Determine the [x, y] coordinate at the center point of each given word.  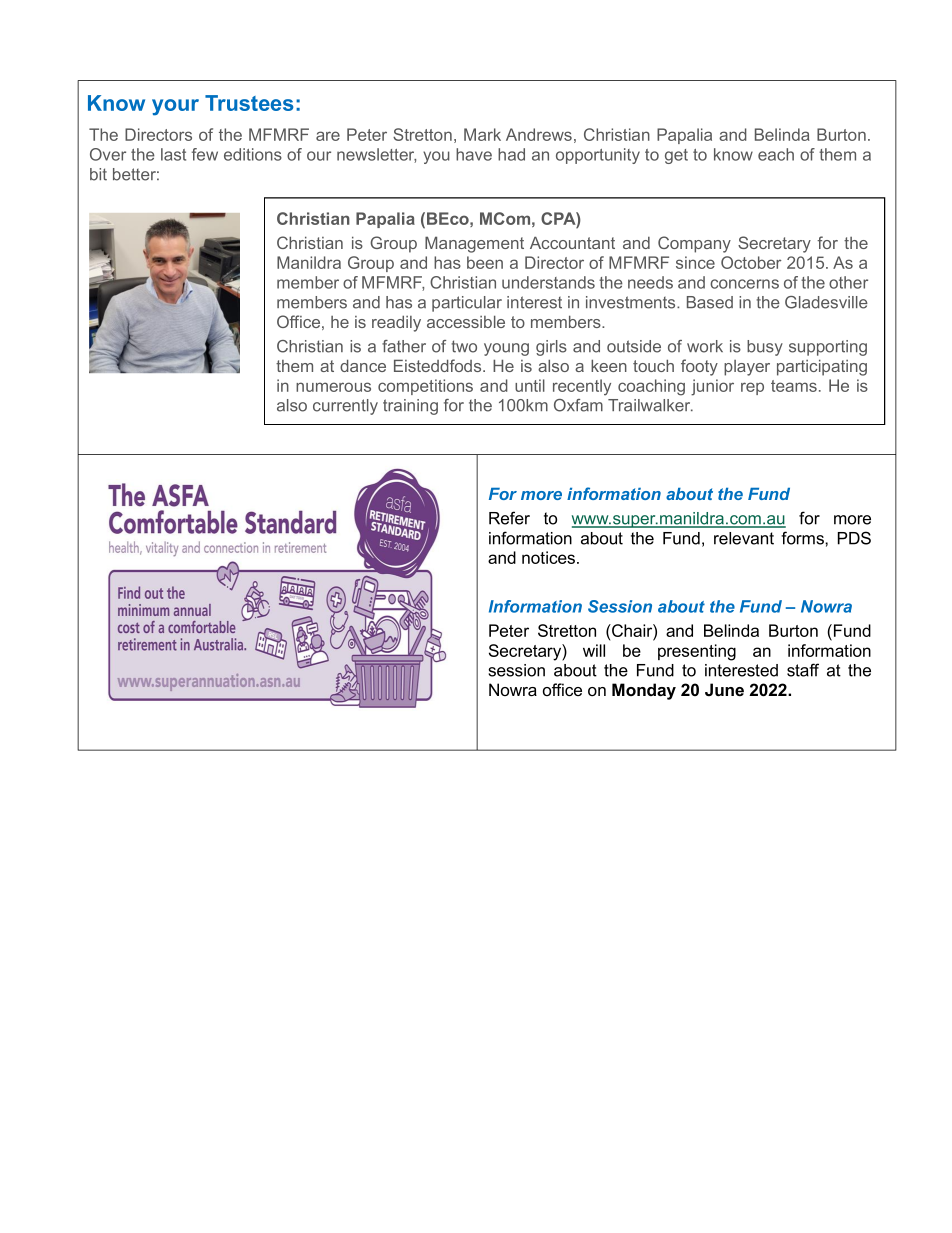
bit [98, 174]
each [776, 154]
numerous [333, 387]
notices [550, 557]
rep [752, 388]
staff [803, 670]
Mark [482, 134]
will [594, 650]
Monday [644, 691]
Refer [509, 518]
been [485, 262]
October [751, 262]
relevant [744, 538]
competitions [425, 387]
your [175, 107]
